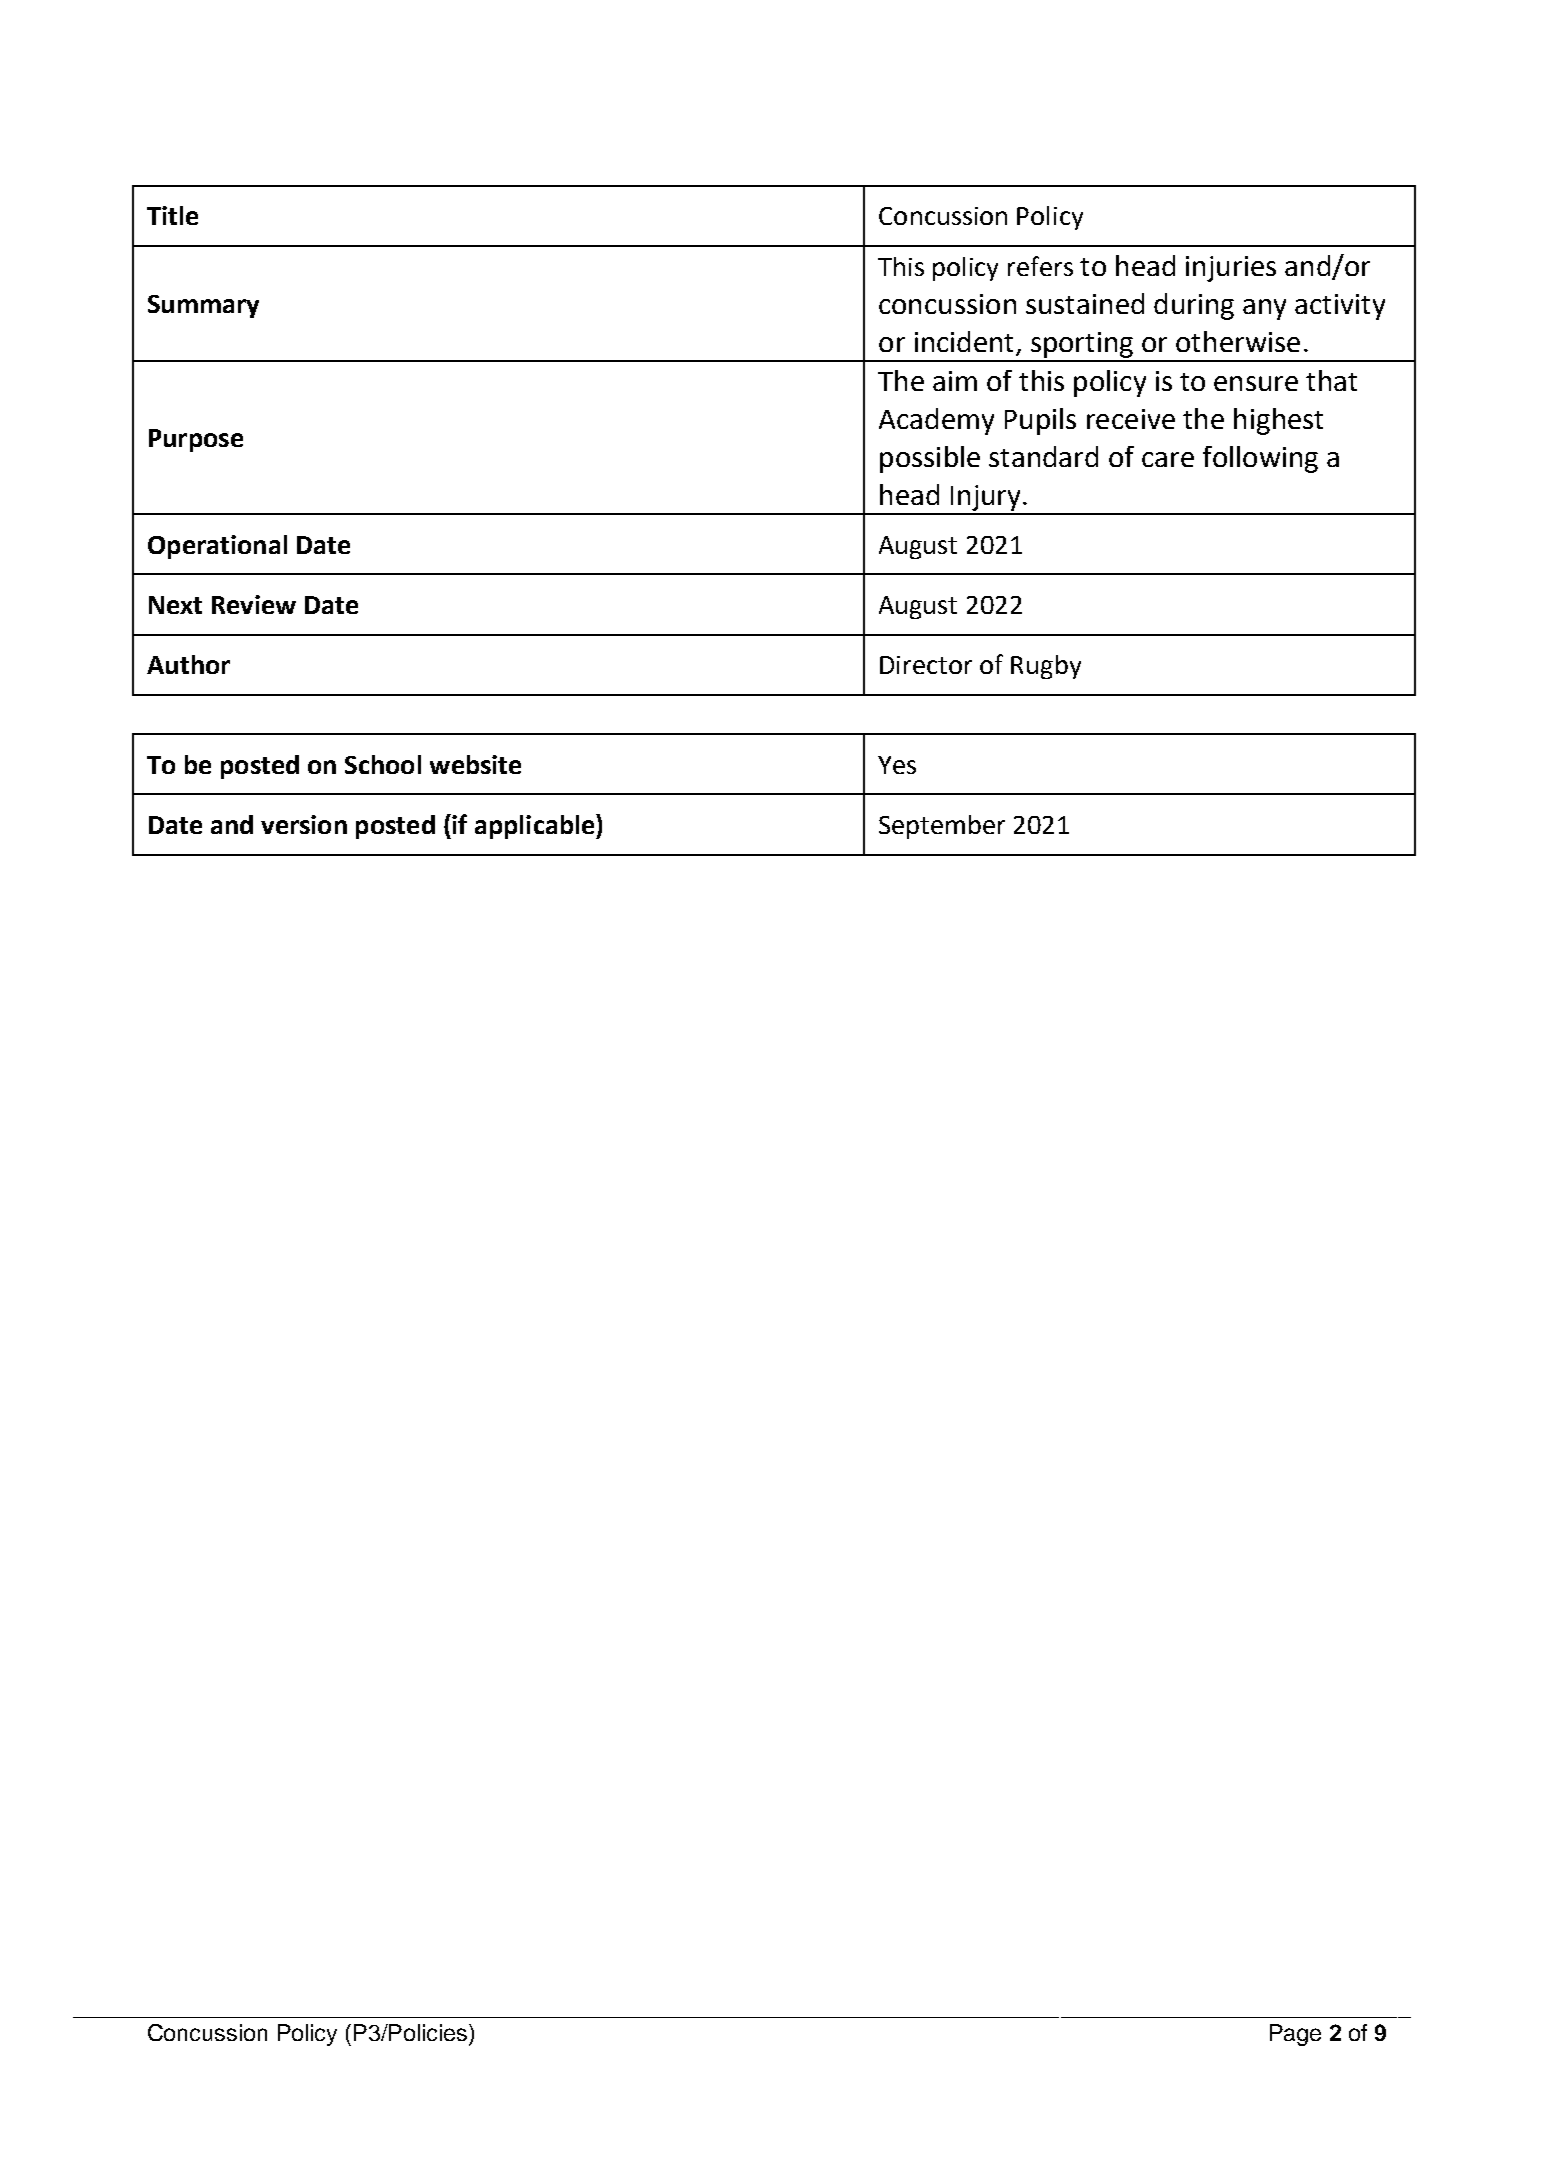 The image size is (1544, 2183). What do you see at coordinates (1046, 667) in the page?
I see `Rugby` at bounding box center [1046, 667].
